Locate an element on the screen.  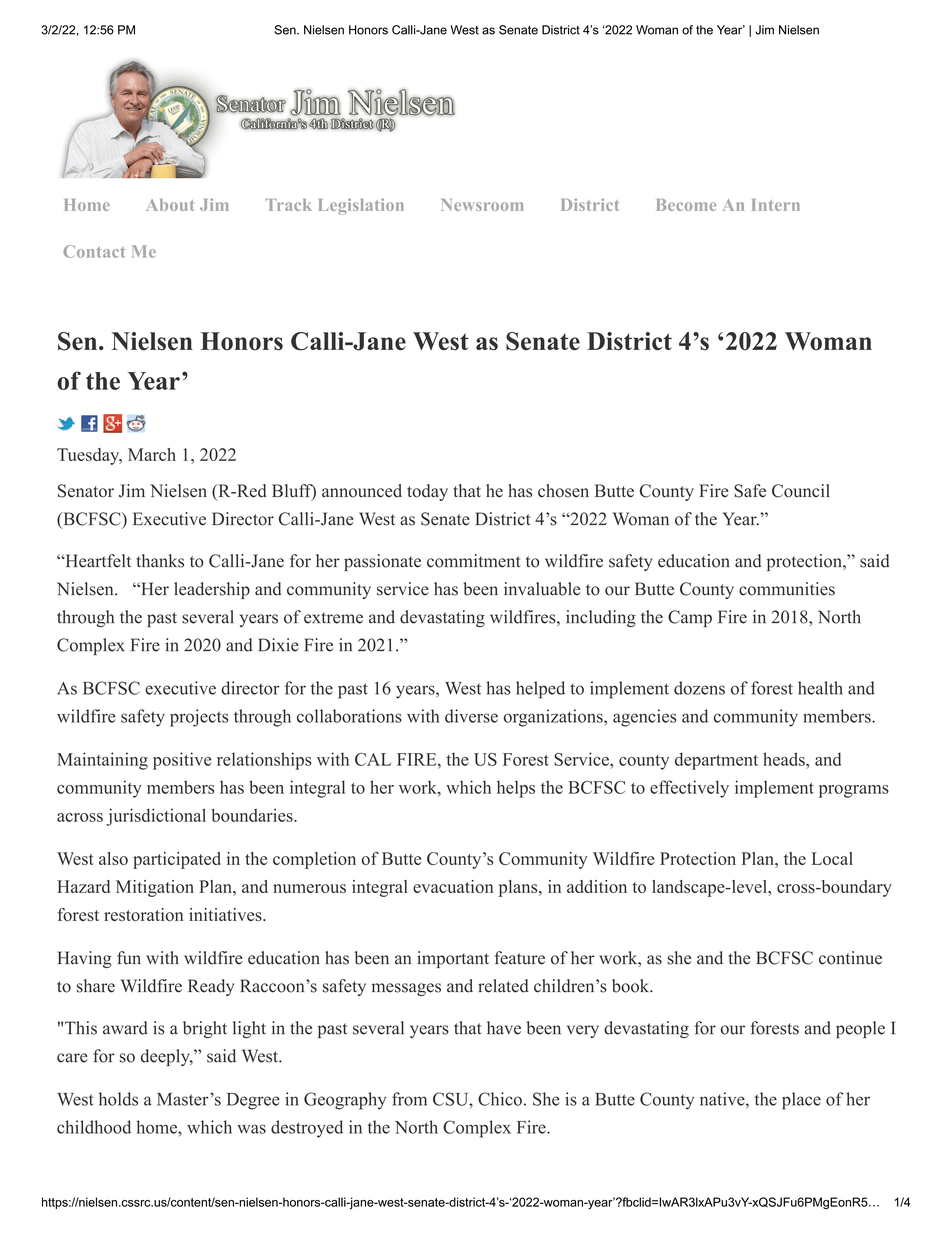
Intern is located at coordinates (776, 205).
